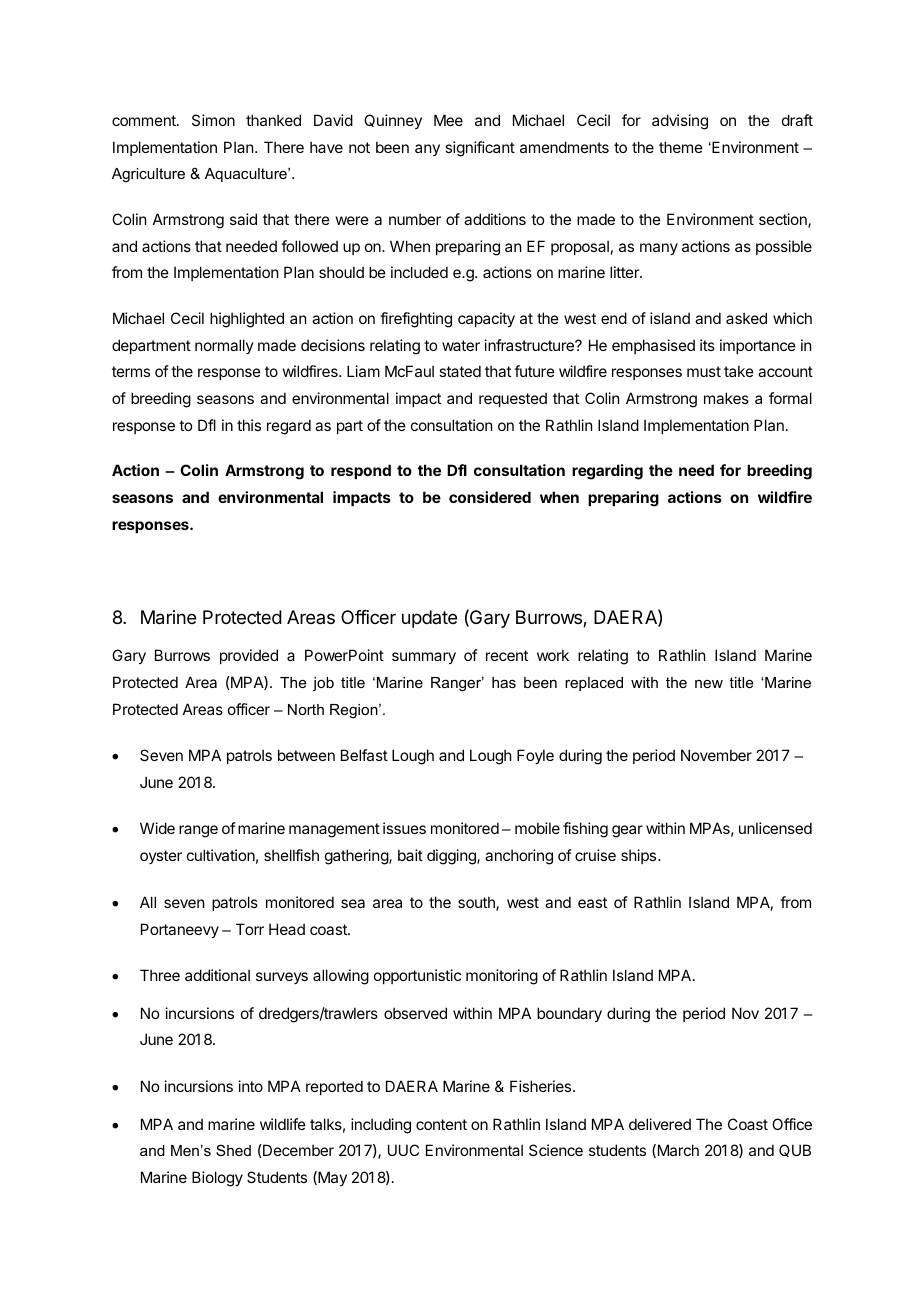  Describe the element at coordinates (249, 656) in the image. I see `provided` at that location.
